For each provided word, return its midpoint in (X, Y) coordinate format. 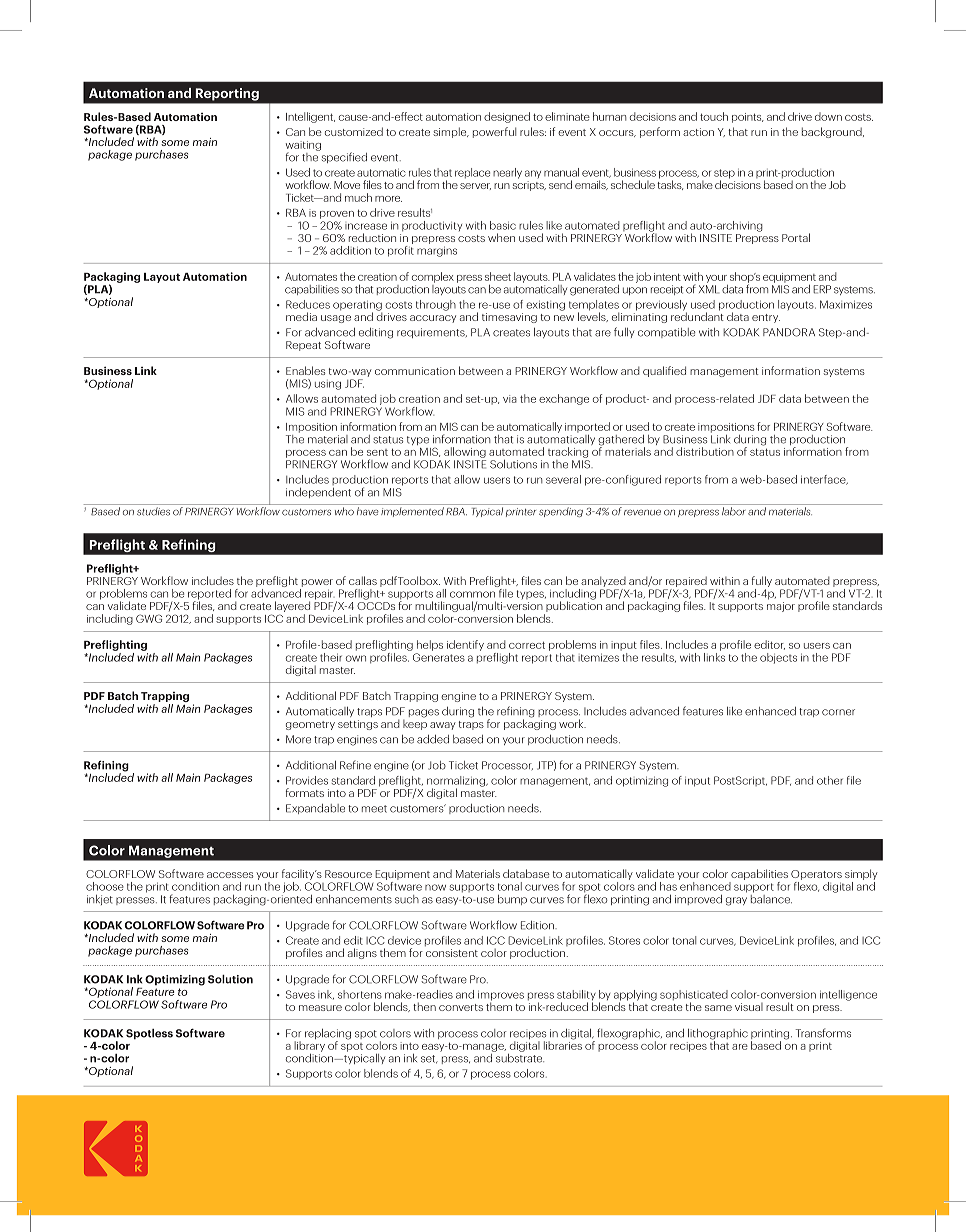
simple (451, 132)
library (309, 1046)
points (748, 118)
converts (461, 1007)
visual (749, 1007)
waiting (303, 147)
